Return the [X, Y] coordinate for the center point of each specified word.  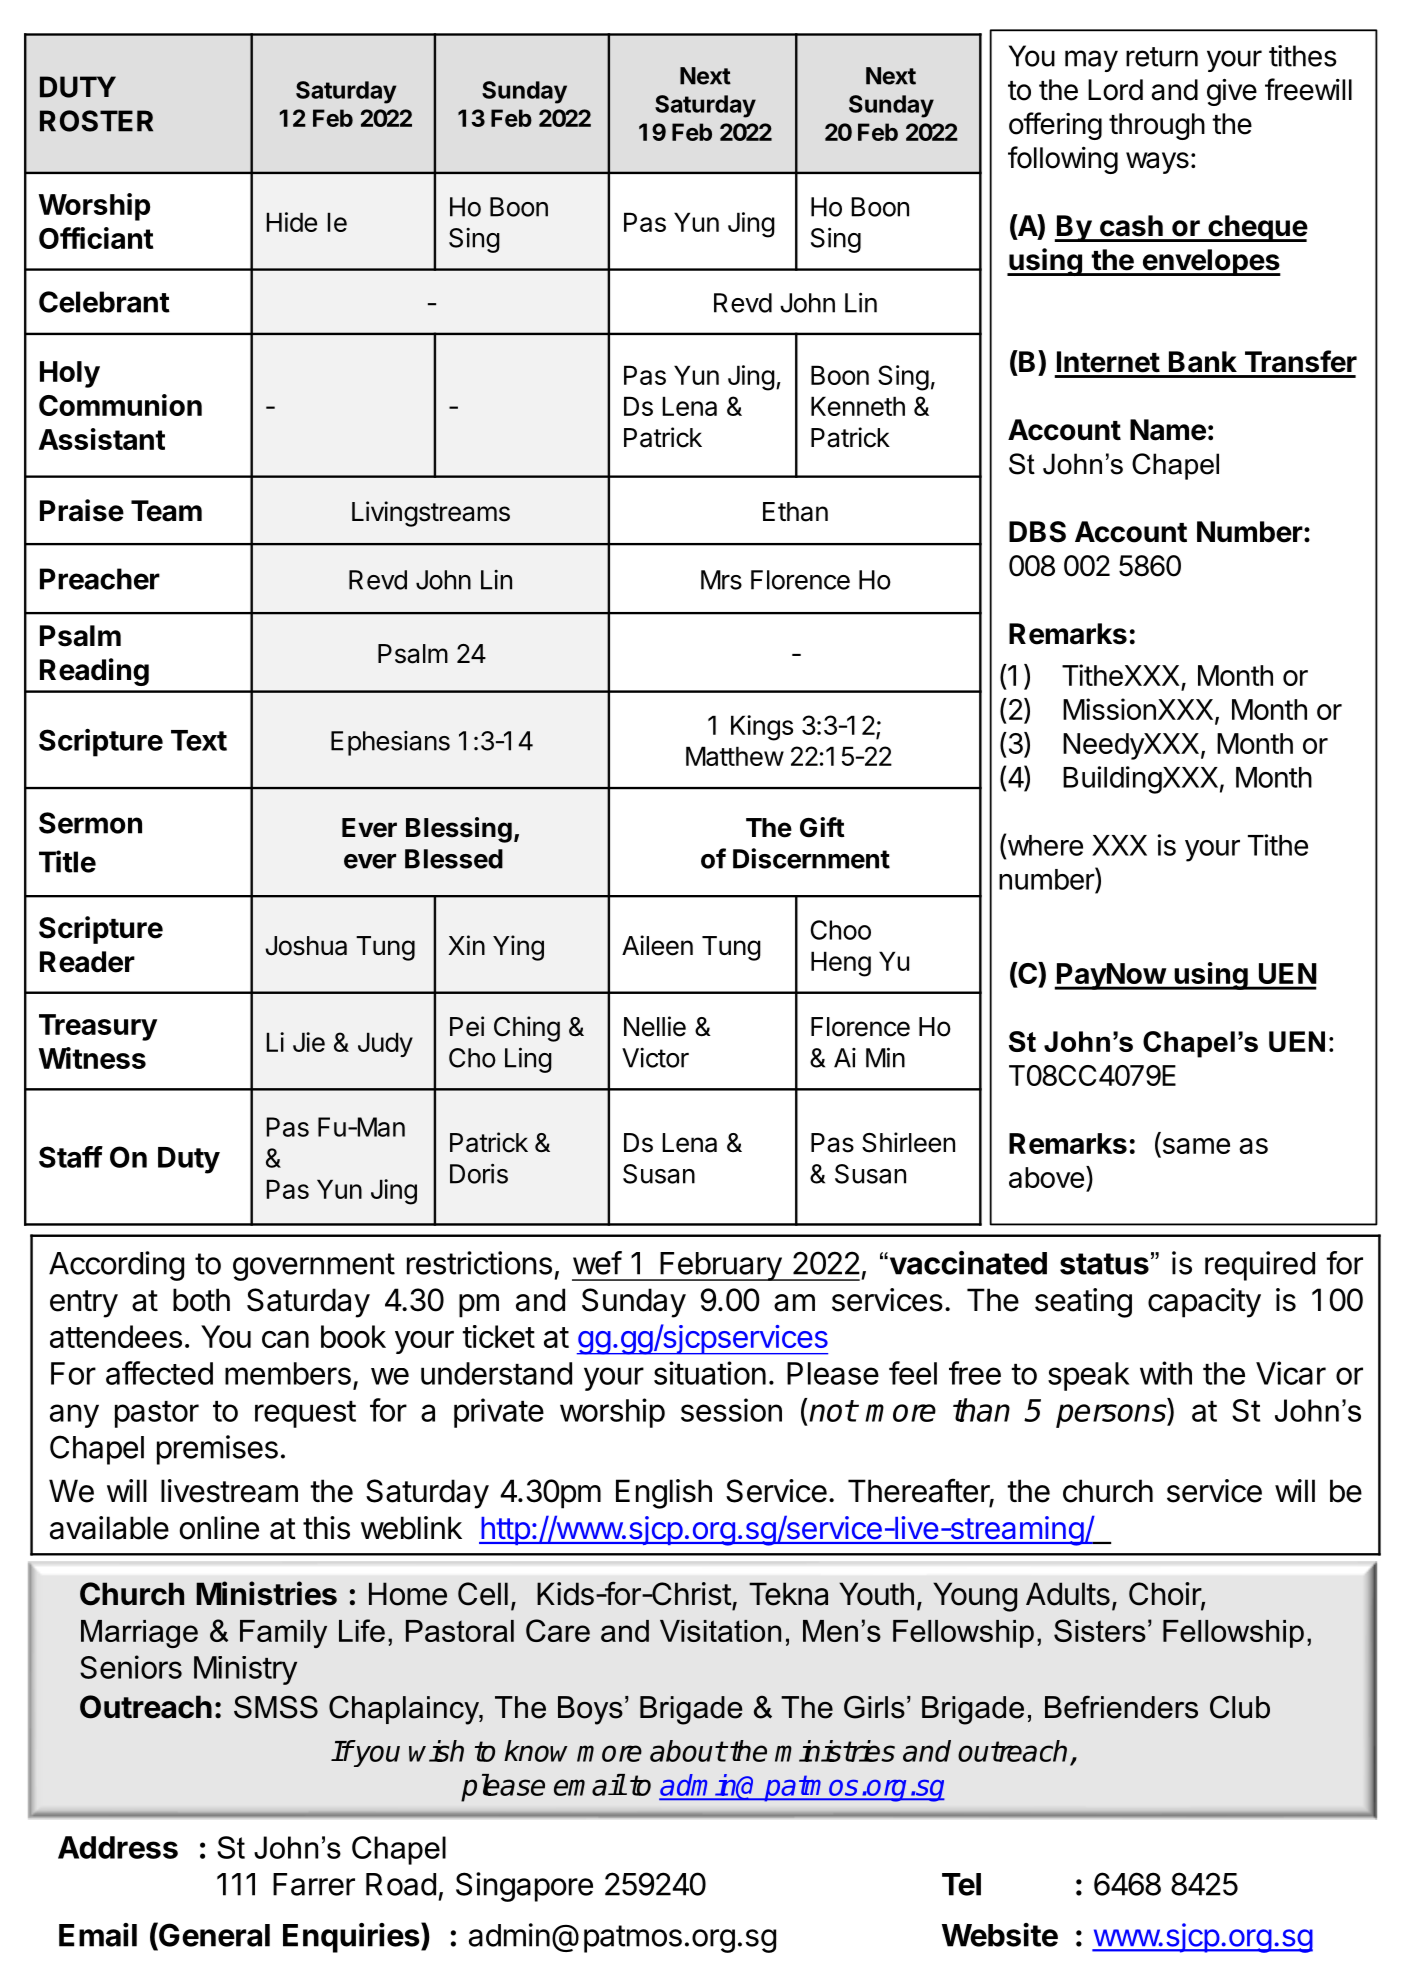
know [536, 1751]
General [213, 1935]
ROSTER [96, 121]
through [1157, 126]
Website [1000, 1935]
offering [1055, 126]
